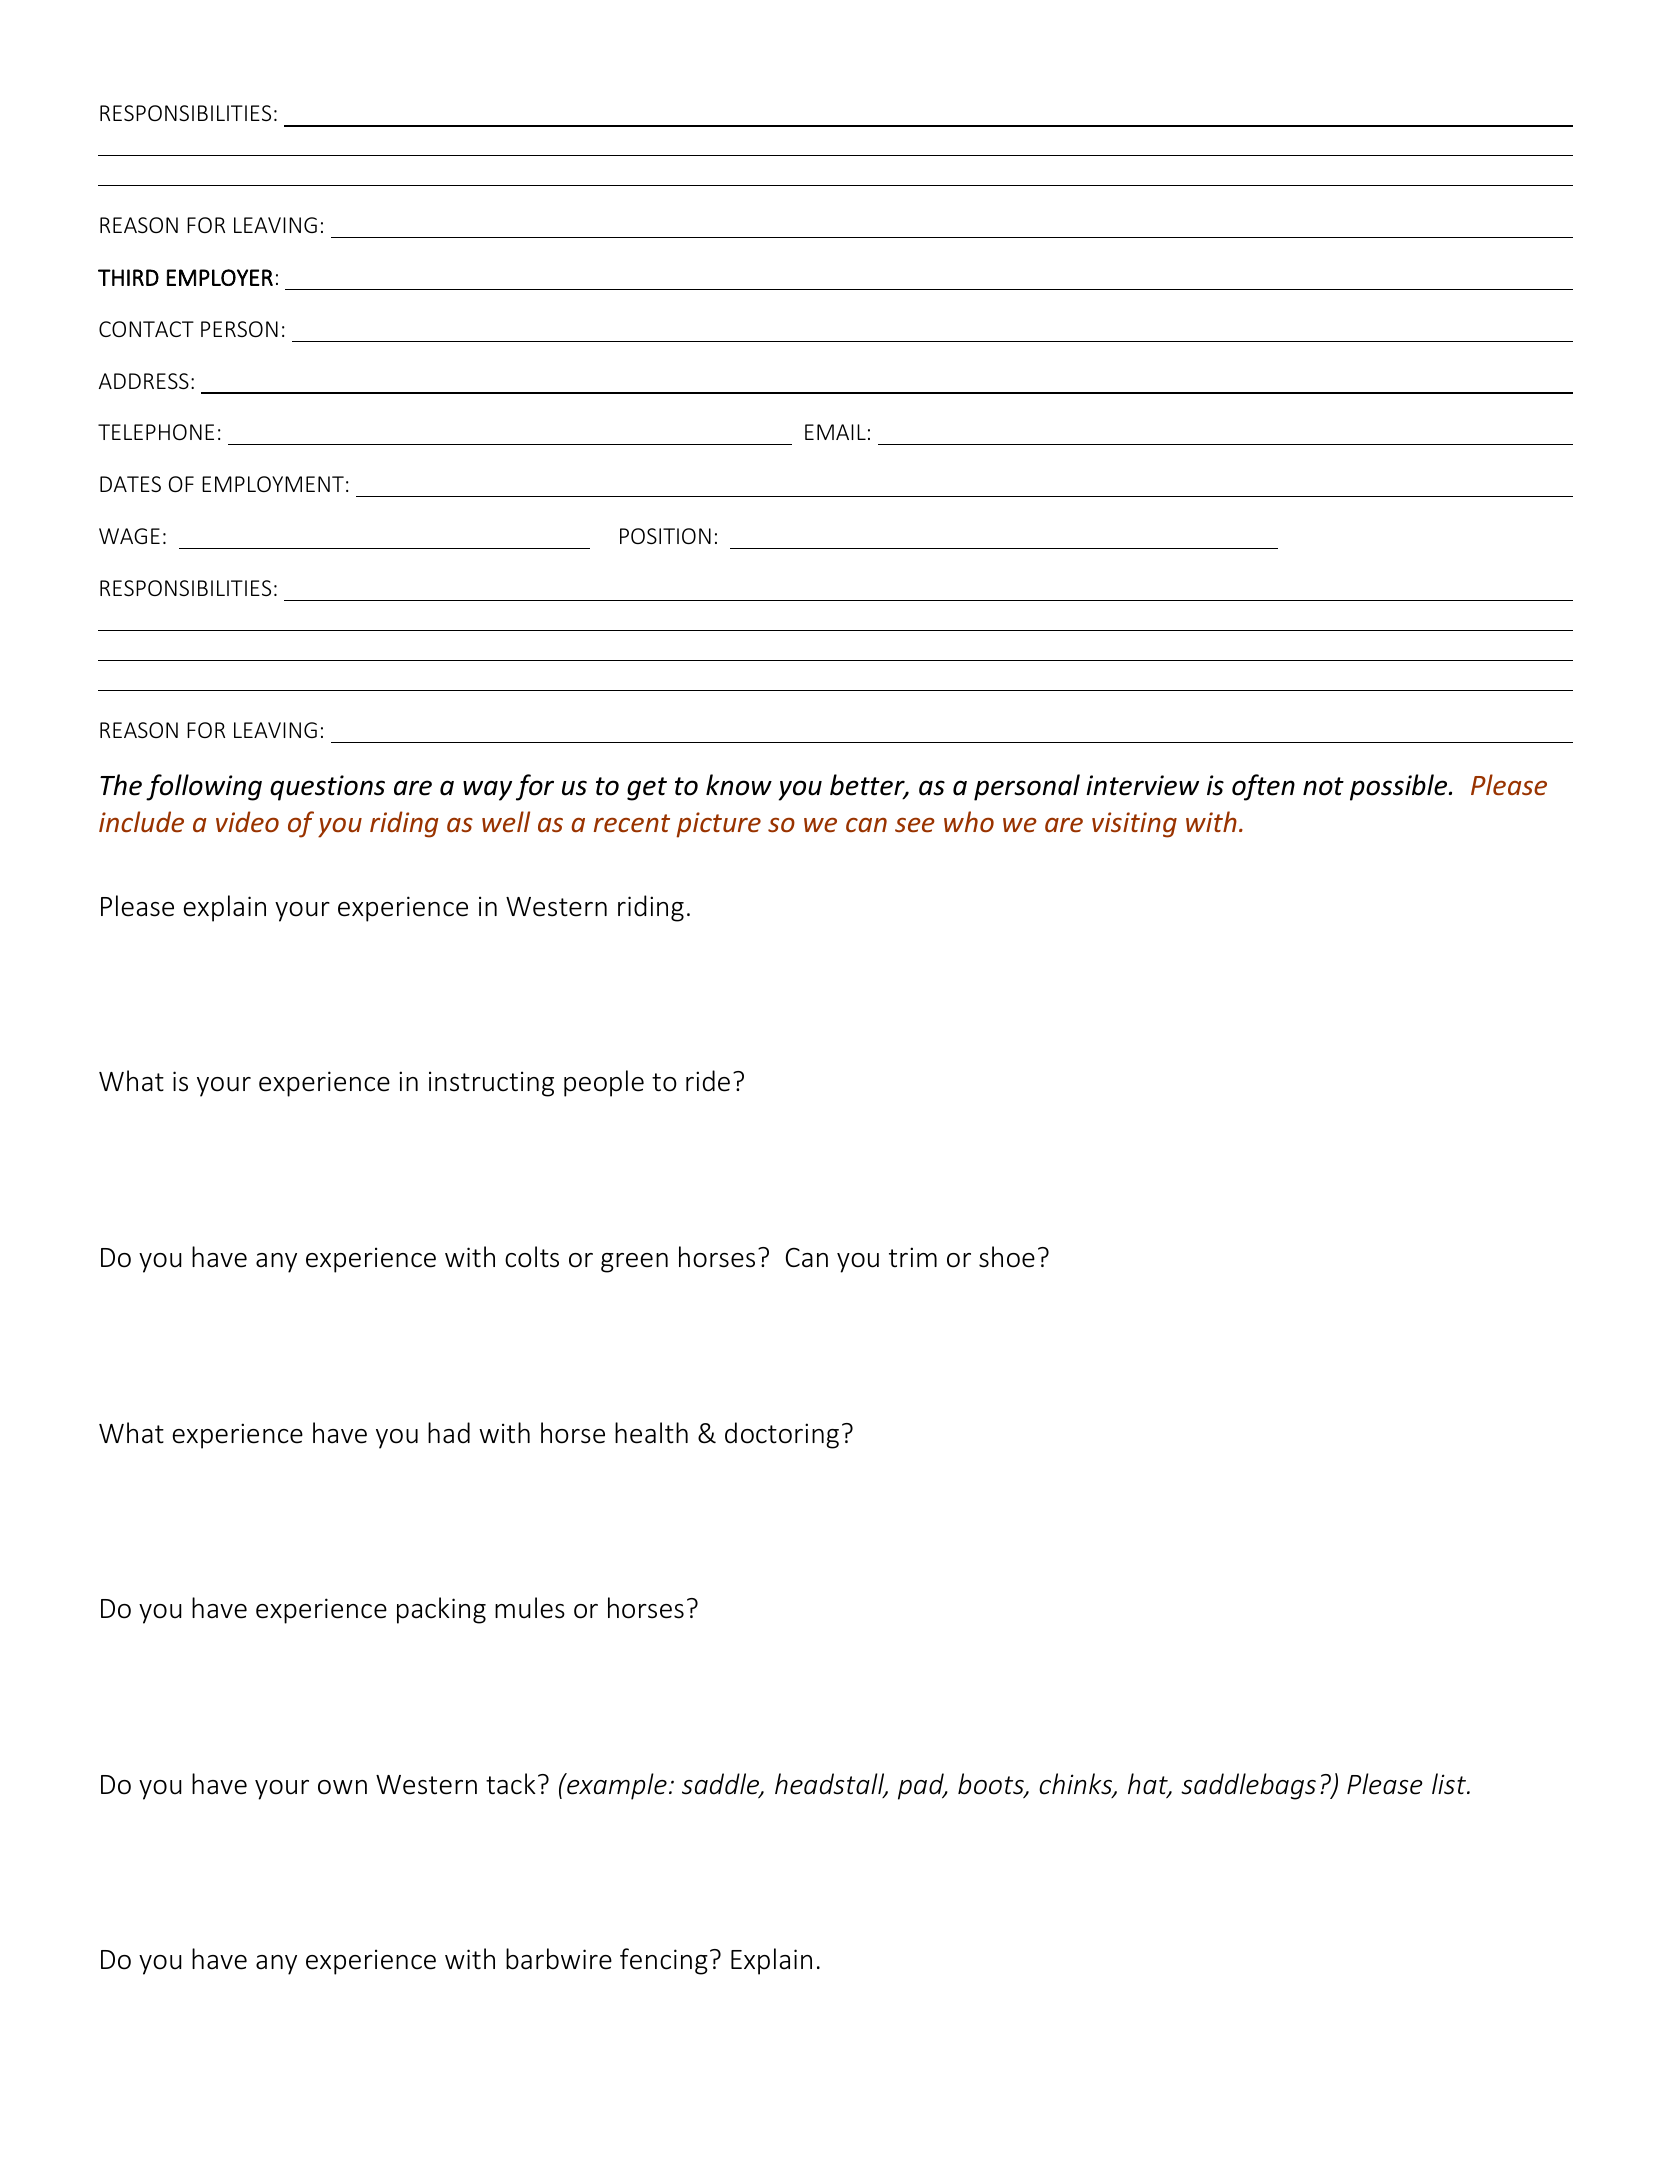 The width and height of the screenshot is (1671, 2163). I want to click on EMPLOYER, so click(220, 277).
